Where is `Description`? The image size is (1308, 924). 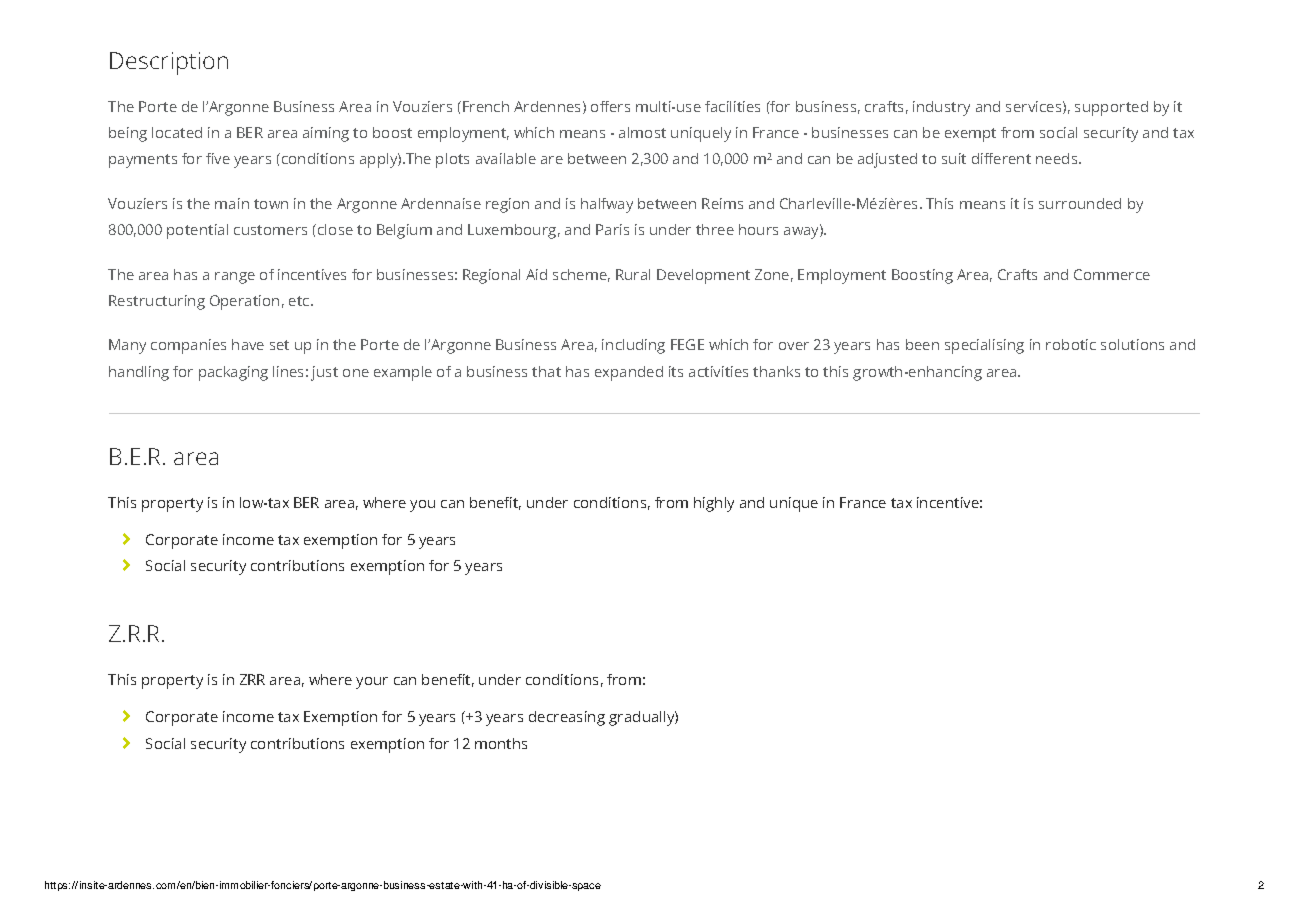 Description is located at coordinates (169, 63).
